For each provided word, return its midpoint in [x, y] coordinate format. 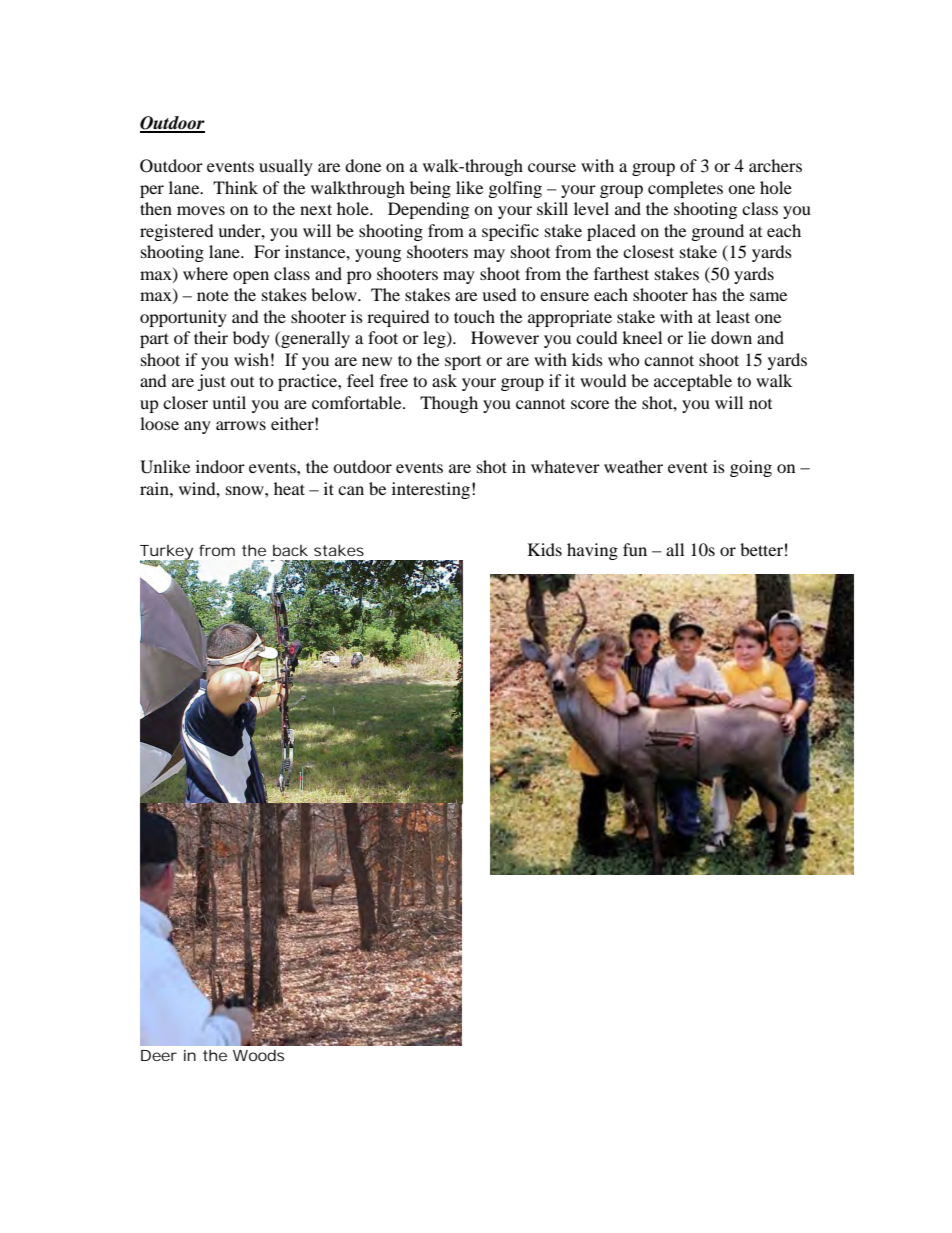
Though [449, 404]
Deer [159, 1055]
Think [235, 187]
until [229, 402]
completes [685, 189]
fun [635, 549]
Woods [258, 1055]
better [761, 549]
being [430, 189]
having [592, 551]
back [290, 550]
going [751, 468]
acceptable [693, 382]
